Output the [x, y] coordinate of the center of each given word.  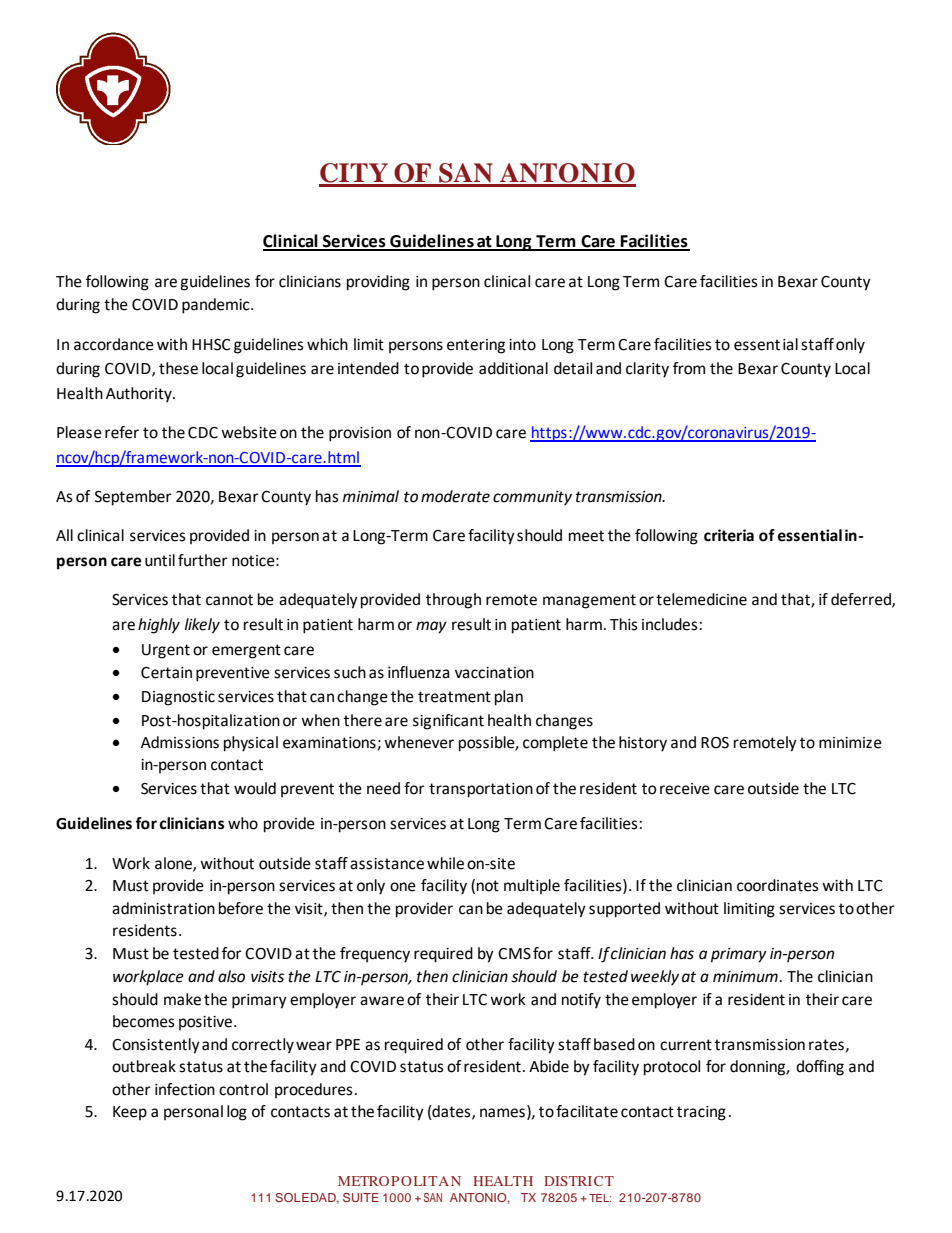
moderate [455, 496]
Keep [130, 1113]
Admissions [180, 742]
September [133, 498]
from [689, 368]
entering [476, 346]
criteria [729, 535]
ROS [715, 743]
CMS [514, 954]
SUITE [361, 1197]
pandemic [217, 306]
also [231, 976]
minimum [745, 977]
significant [448, 722]
